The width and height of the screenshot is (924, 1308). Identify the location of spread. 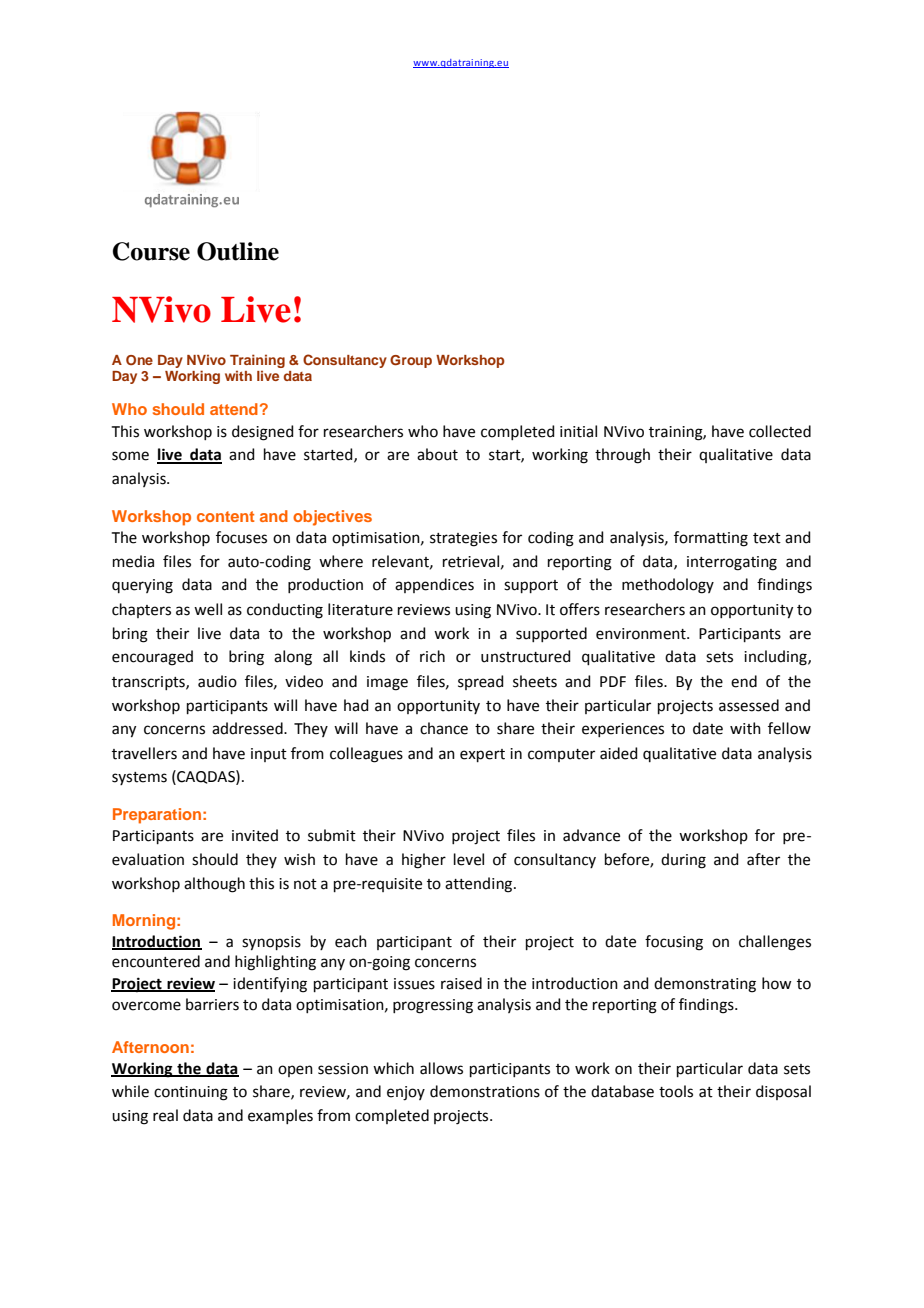
(481, 682).
